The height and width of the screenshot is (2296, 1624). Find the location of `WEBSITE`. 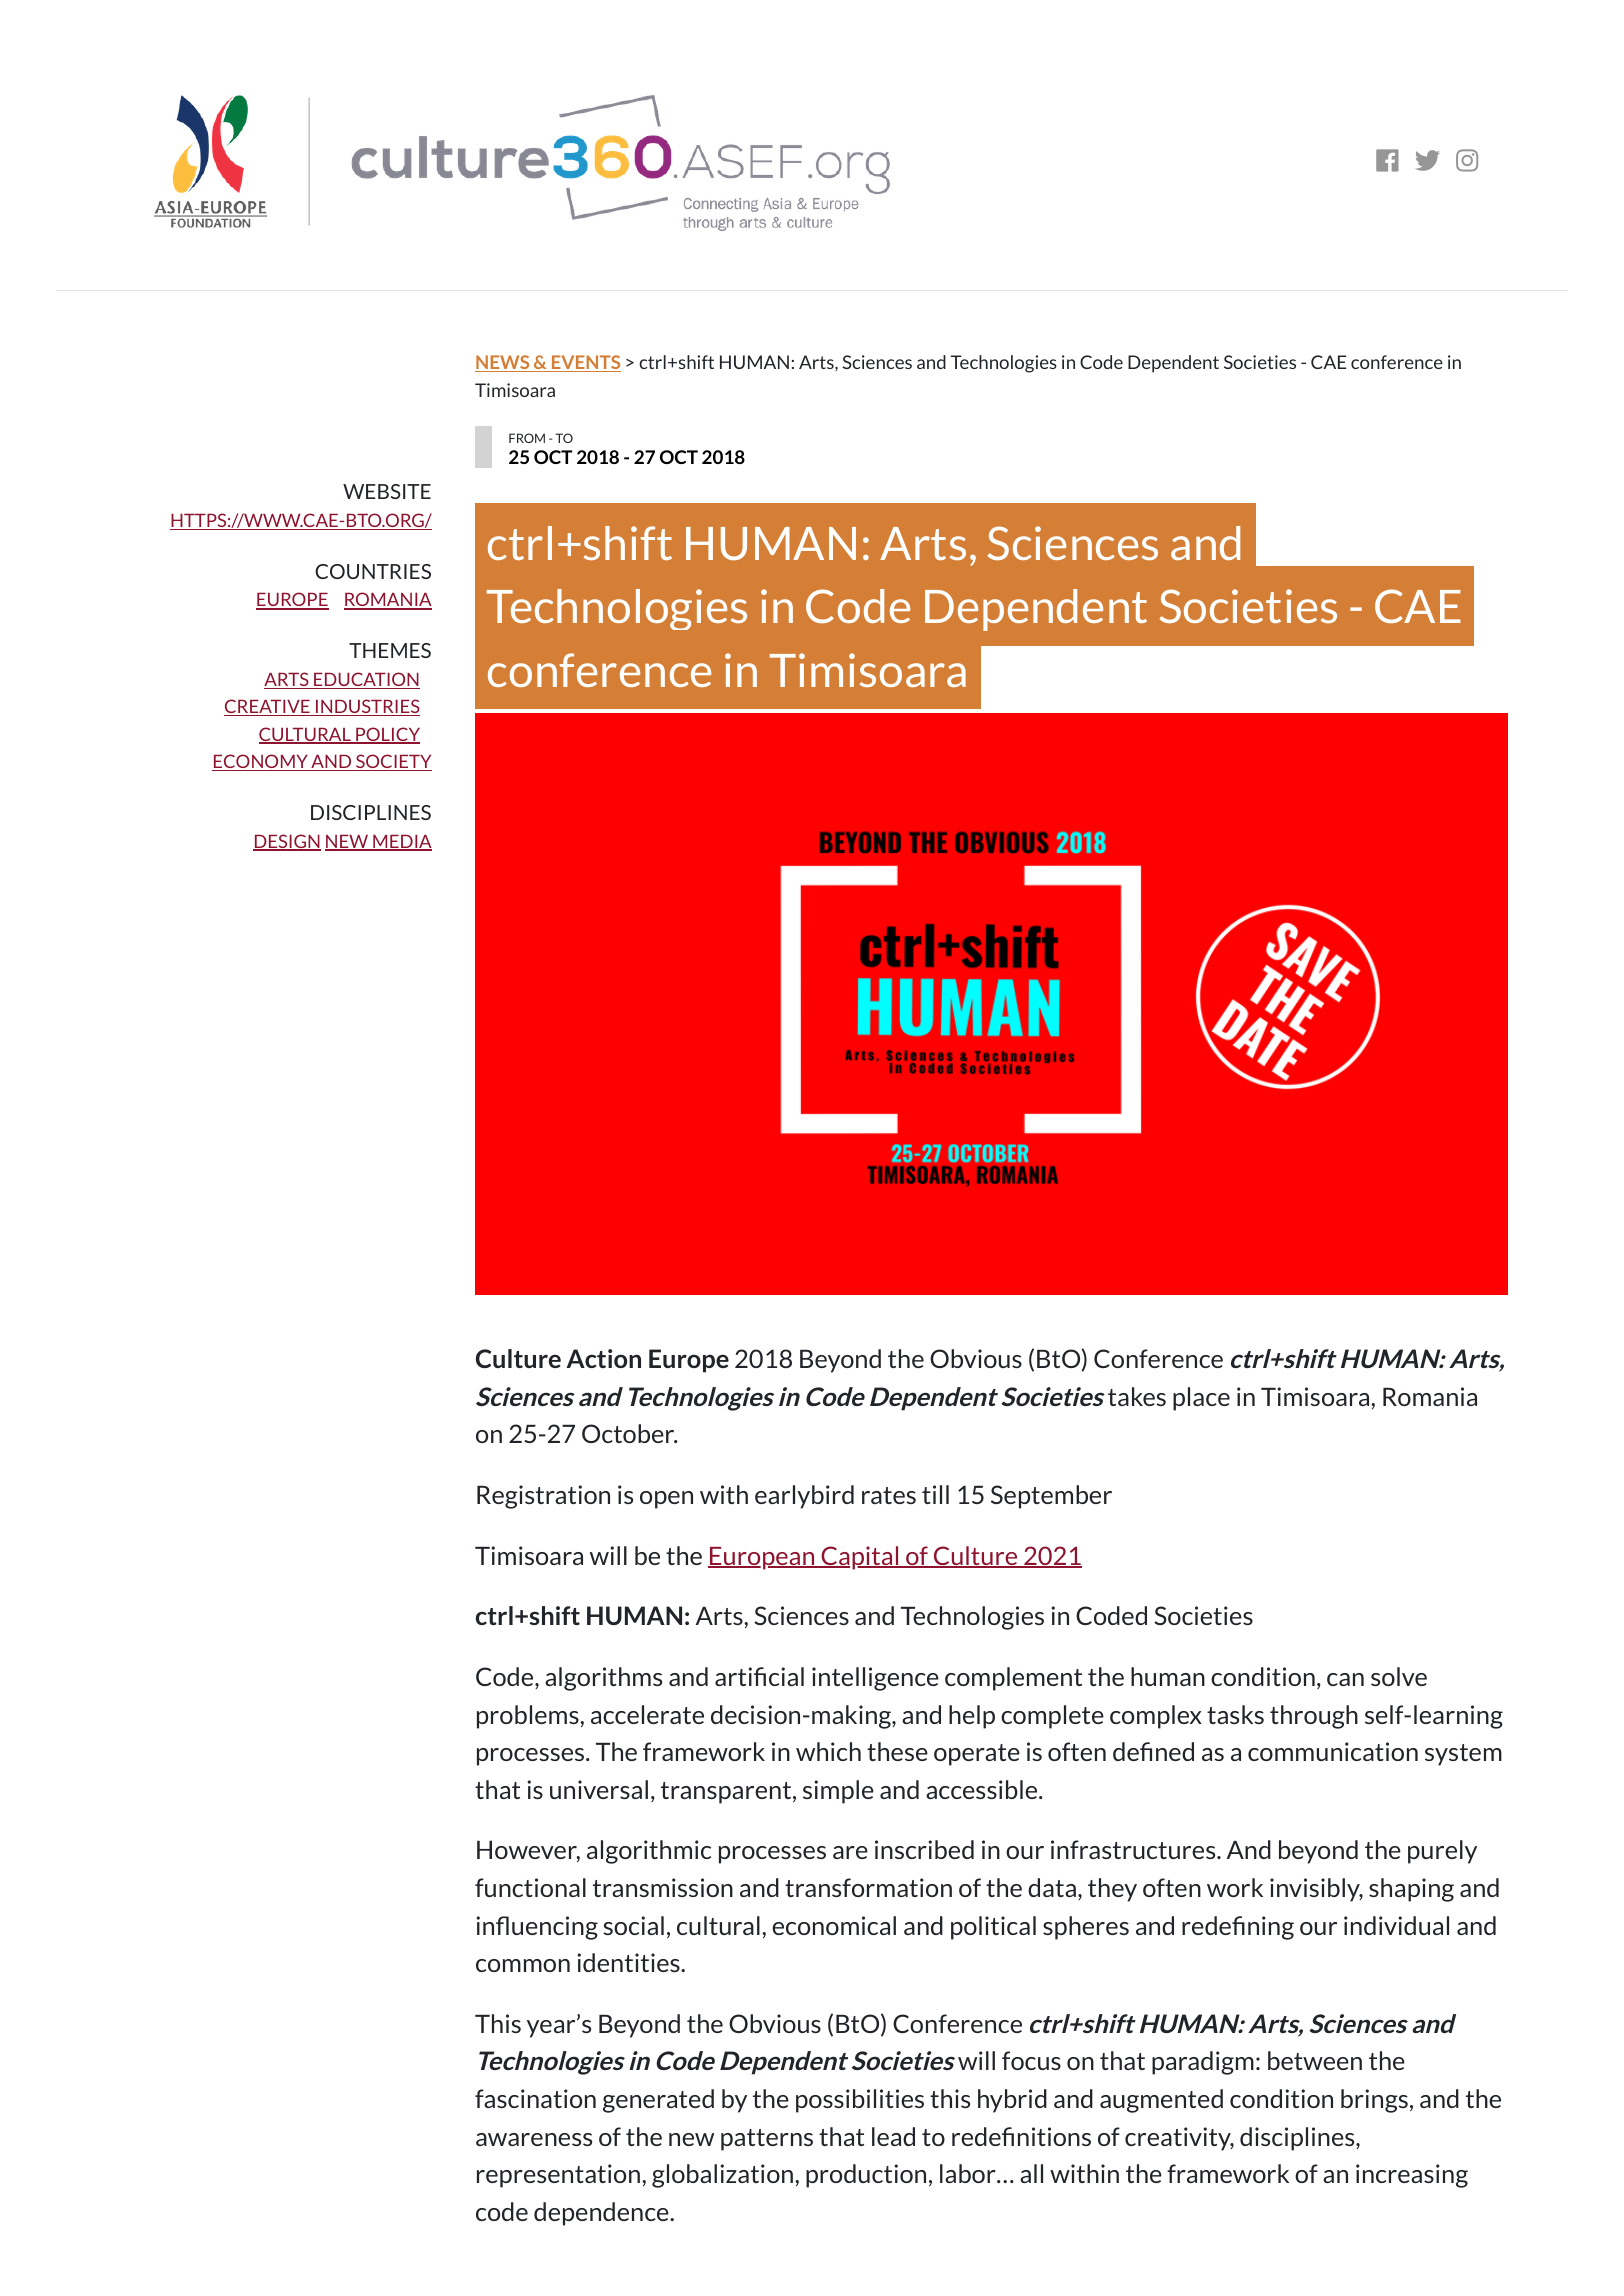

WEBSITE is located at coordinates (387, 491).
